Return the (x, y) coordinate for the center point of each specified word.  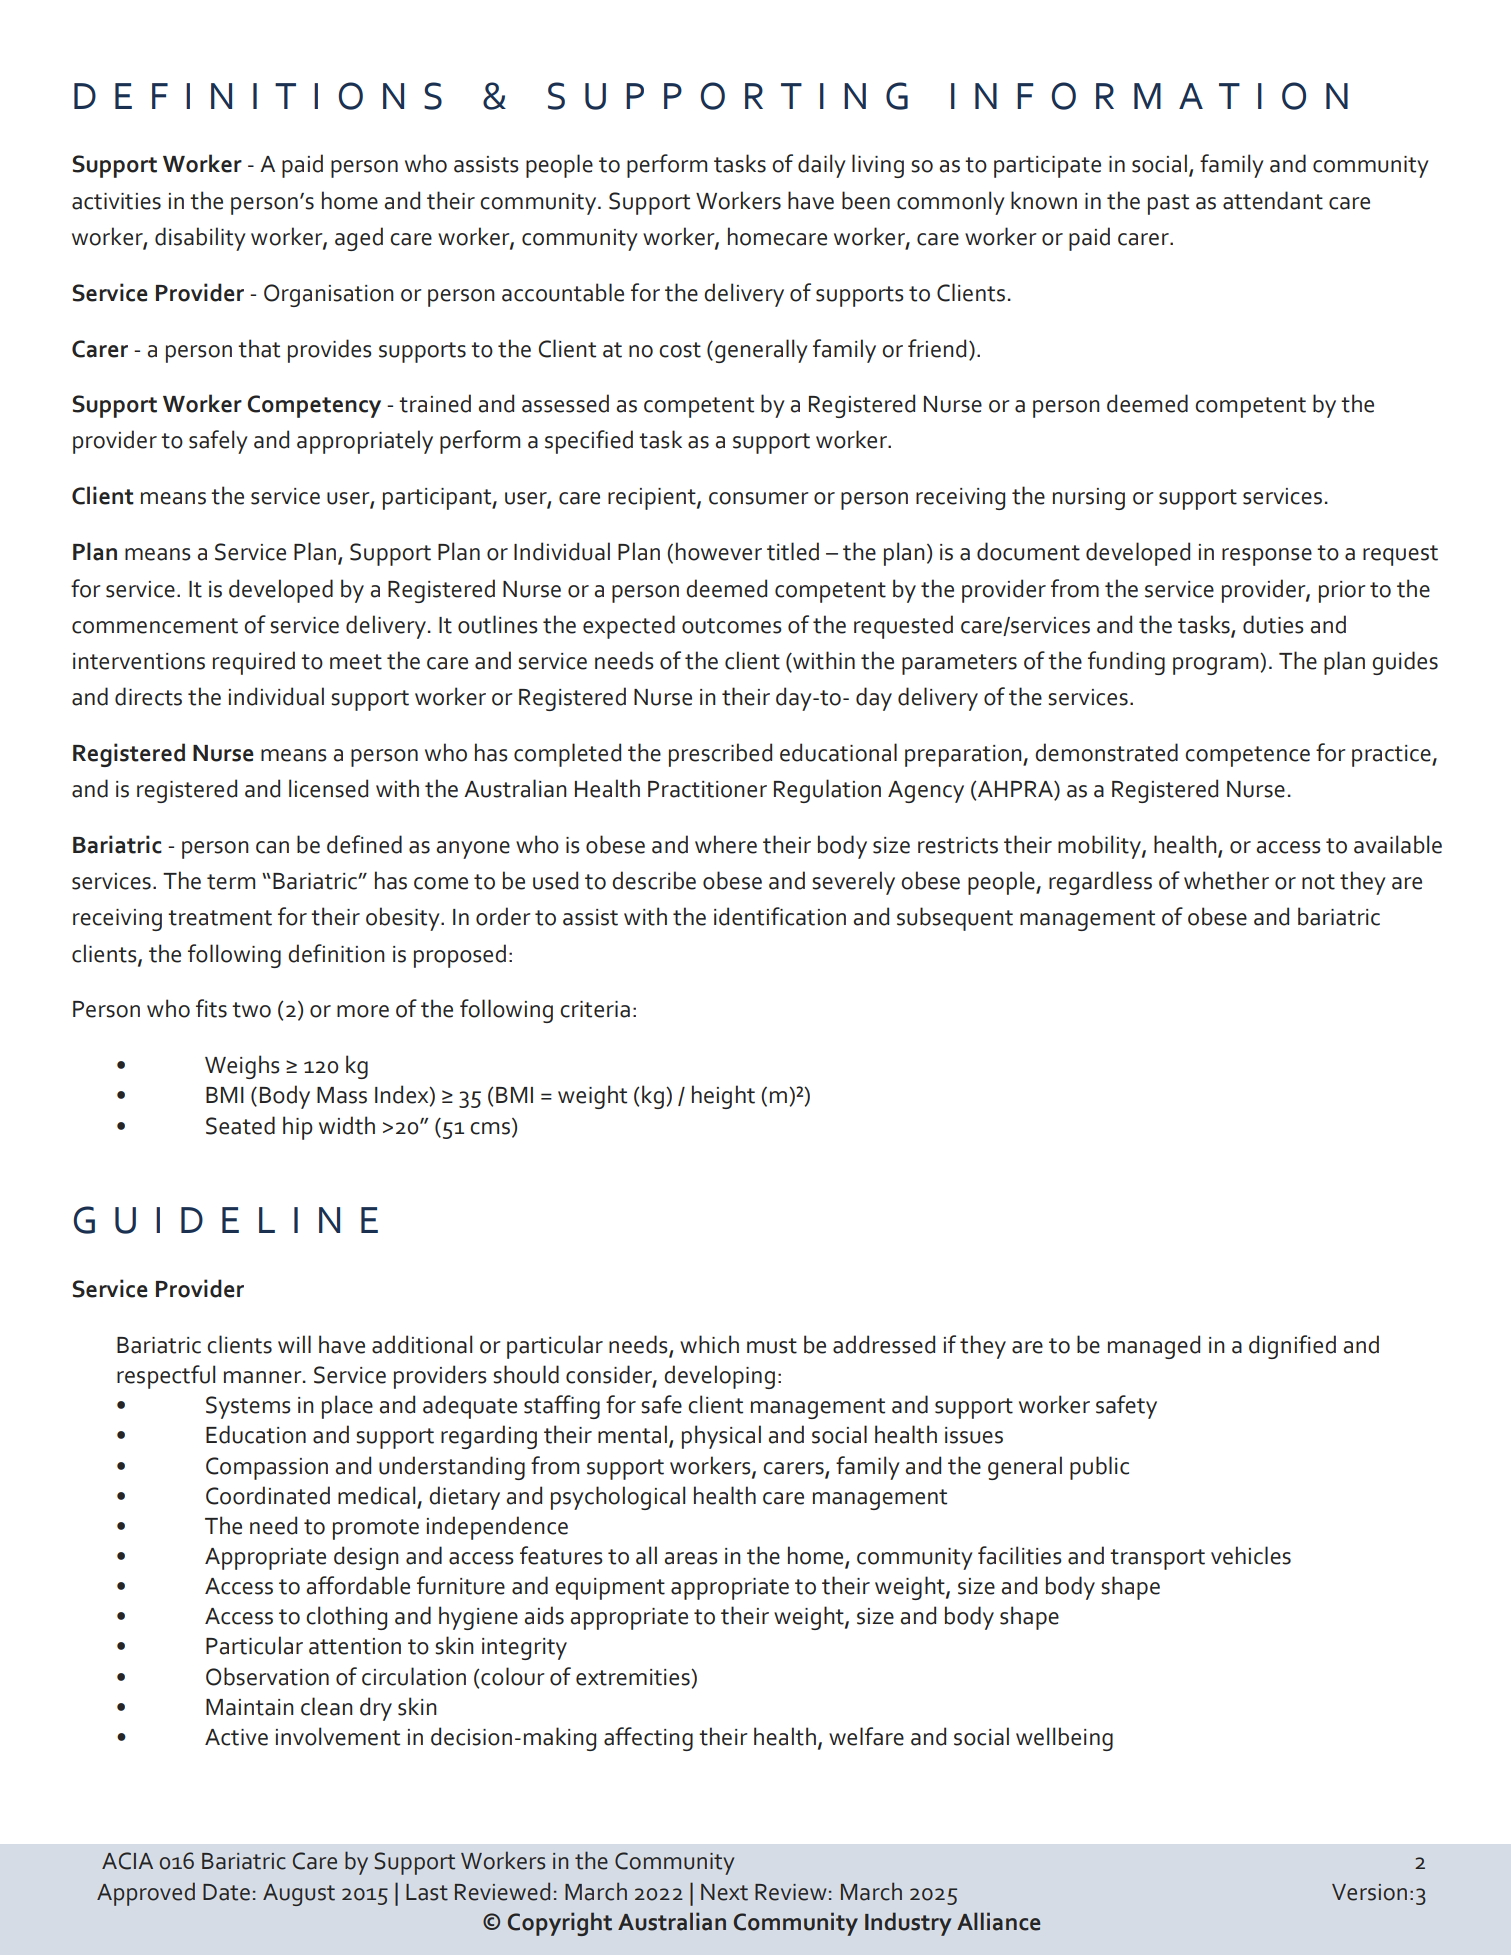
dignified (1292, 1347)
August (299, 1895)
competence (1247, 756)
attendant (1273, 200)
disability (200, 239)
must (772, 1346)
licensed (328, 788)
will (294, 1344)
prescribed (720, 755)
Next (724, 1892)
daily (822, 166)
